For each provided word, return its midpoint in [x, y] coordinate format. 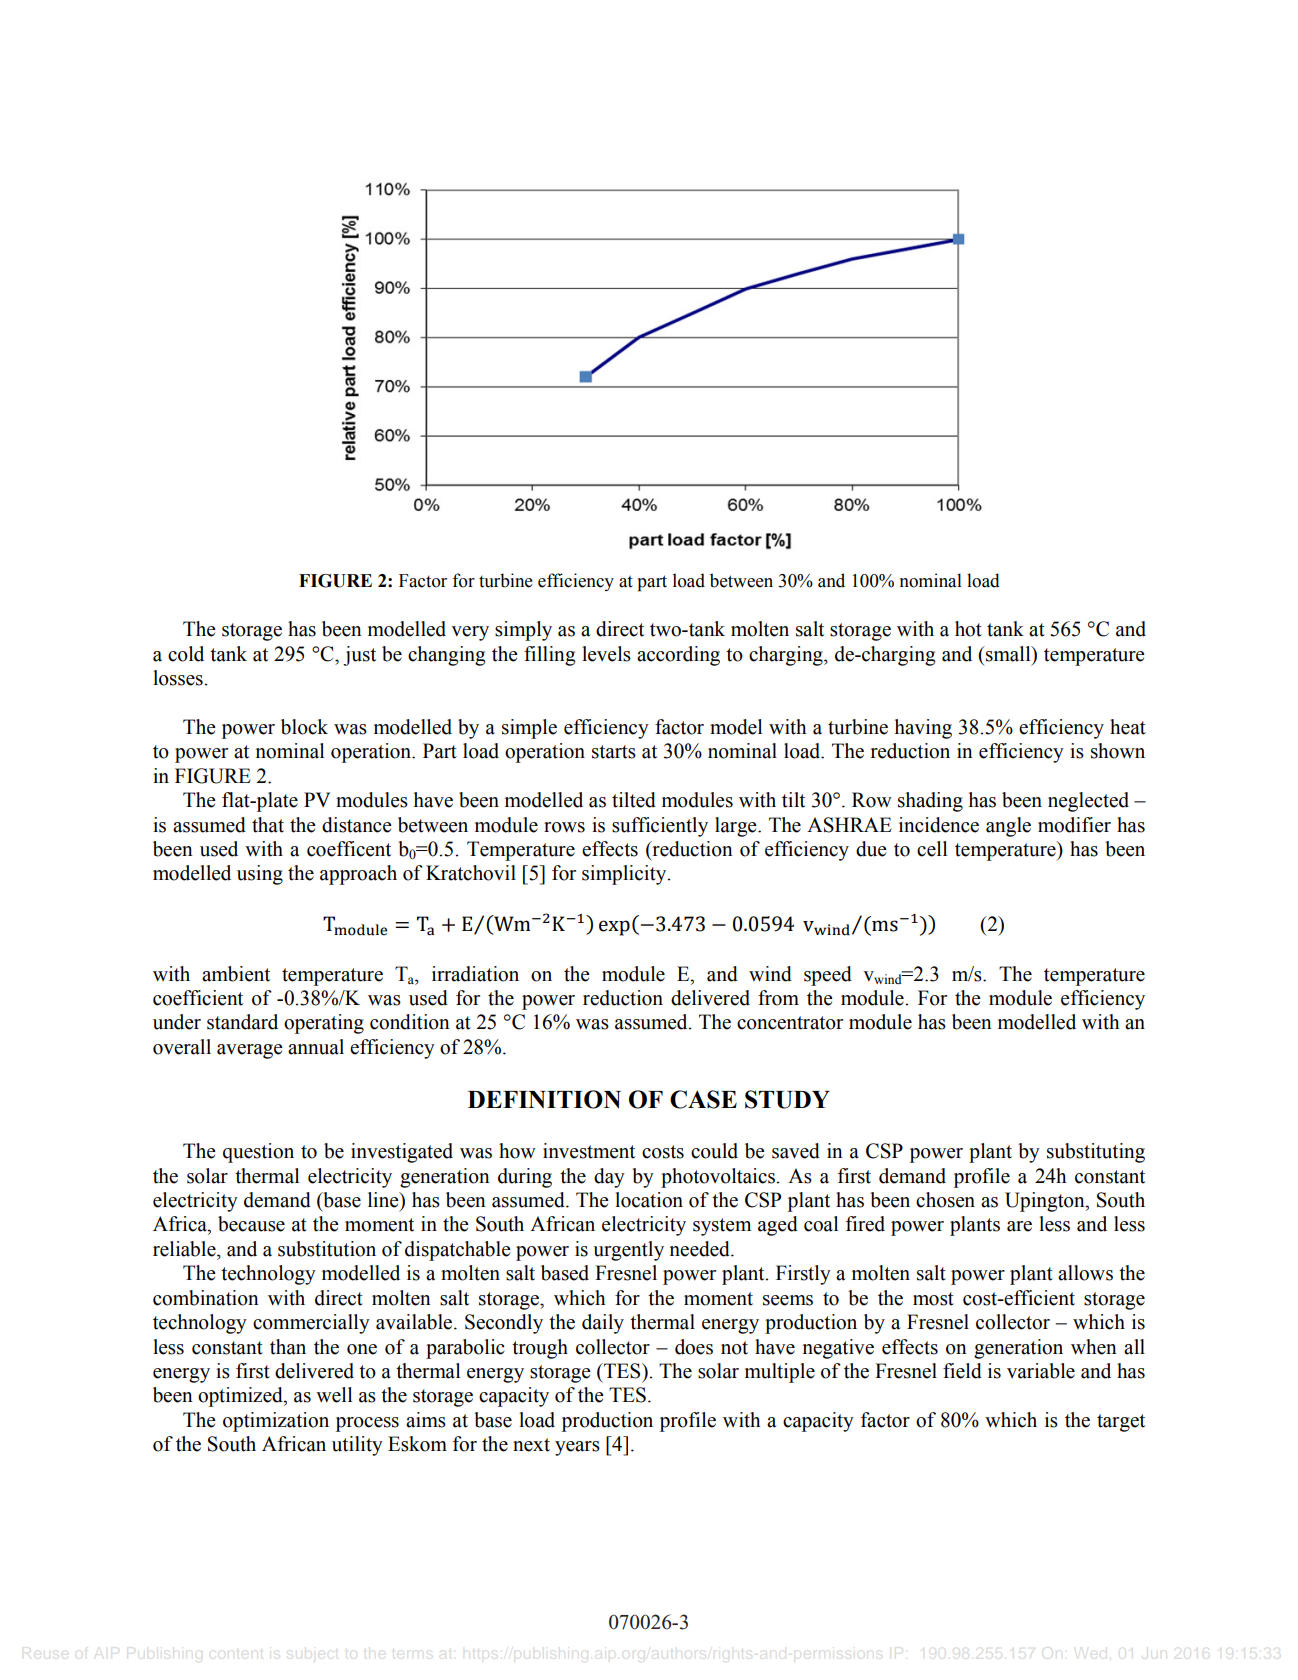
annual [316, 1047]
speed [828, 976]
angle [1008, 827]
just [359, 656]
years [577, 1448]
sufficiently [660, 827]
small [1008, 654]
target [1121, 1423]
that [268, 825]
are [1019, 1226]
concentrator [790, 1023]
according [678, 656]
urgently [628, 1251]
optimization [276, 1422]
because [251, 1224]
